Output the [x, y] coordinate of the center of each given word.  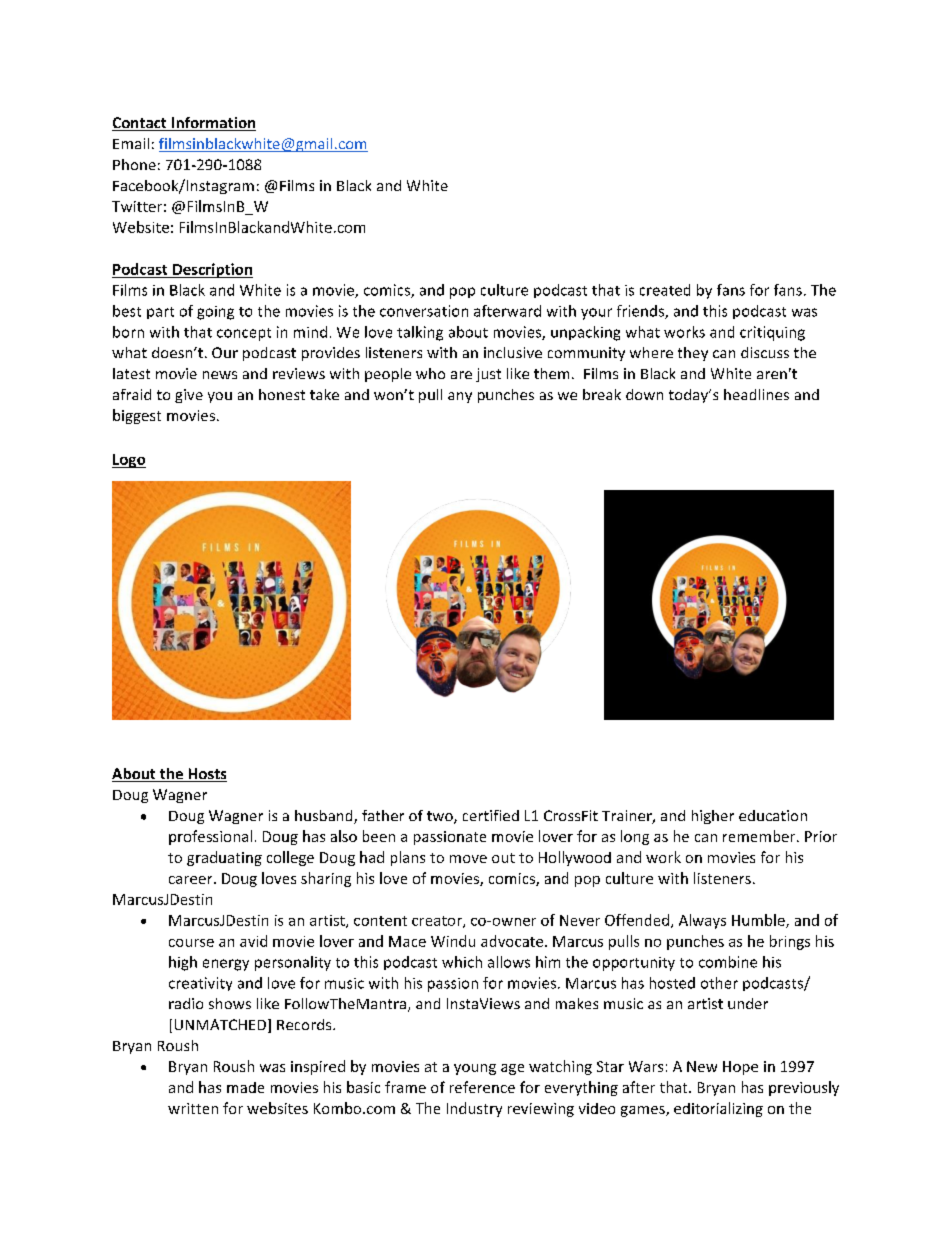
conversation [424, 311]
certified [491, 815]
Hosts [206, 775]
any [460, 397]
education [773, 815]
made [245, 1087]
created [665, 290]
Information [213, 124]
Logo [129, 461]
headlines [756, 394]
